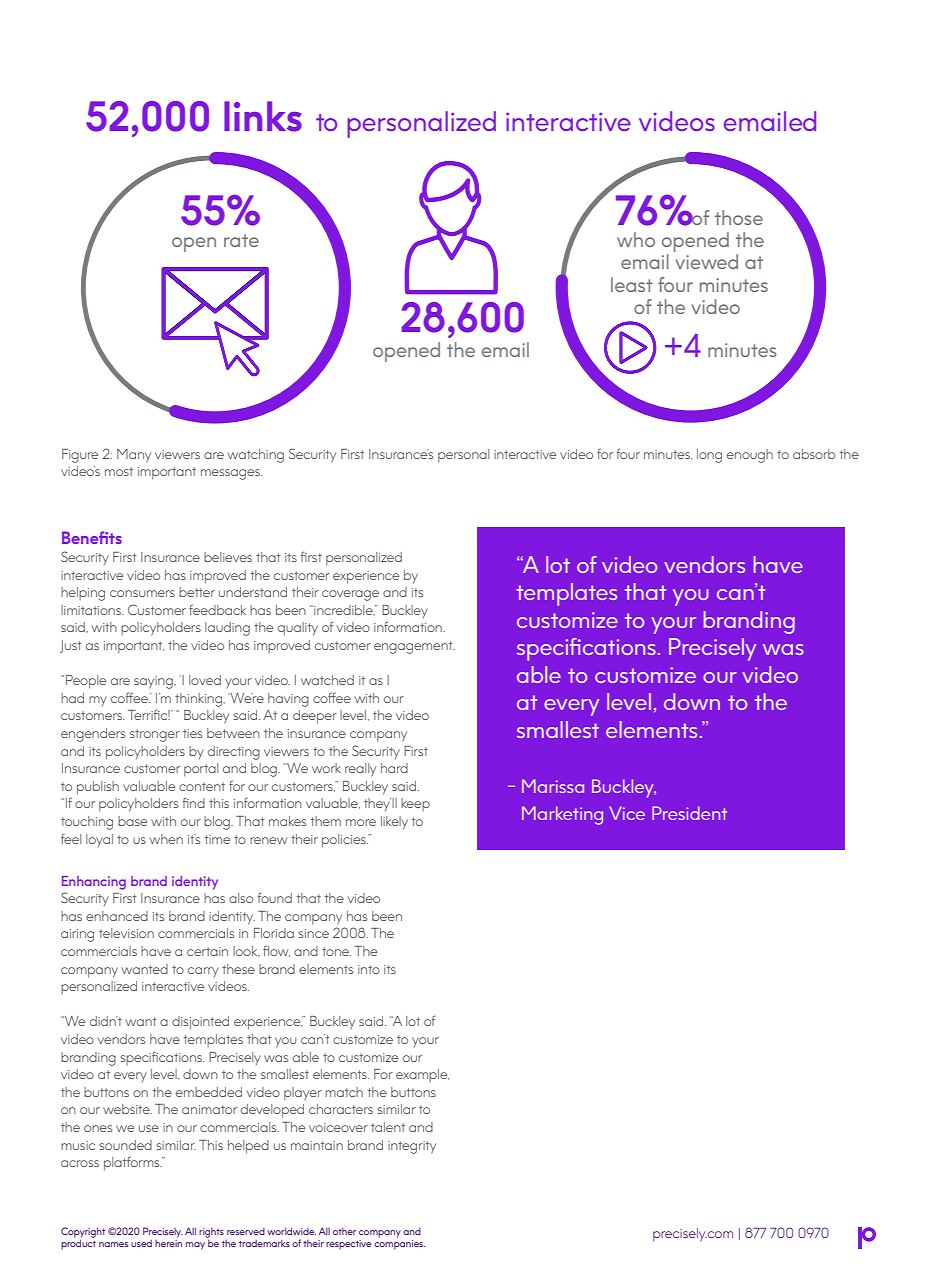  Describe the element at coordinates (263, 116) in the screenshot. I see `links` at that location.
